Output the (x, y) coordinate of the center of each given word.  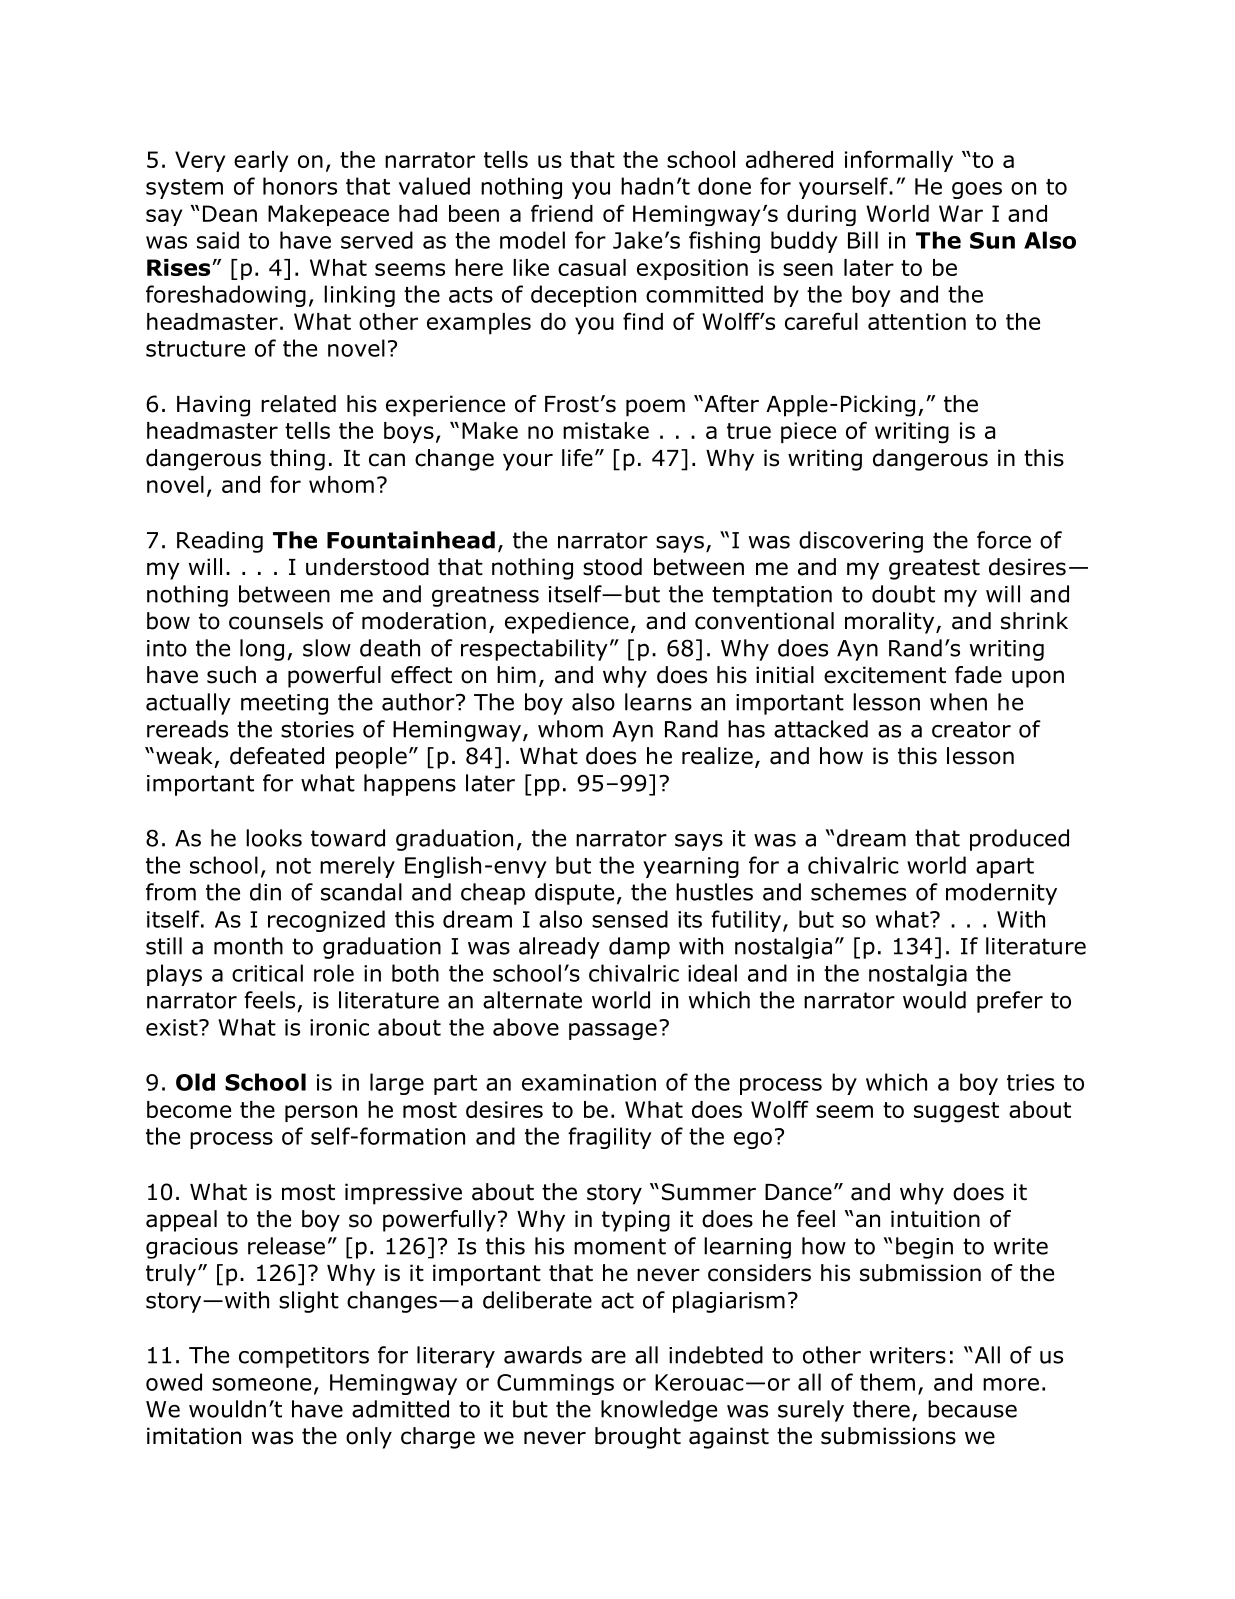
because (972, 1409)
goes (977, 190)
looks (274, 838)
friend (562, 213)
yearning (691, 867)
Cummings (555, 1384)
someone (261, 1384)
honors (300, 186)
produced (1019, 840)
